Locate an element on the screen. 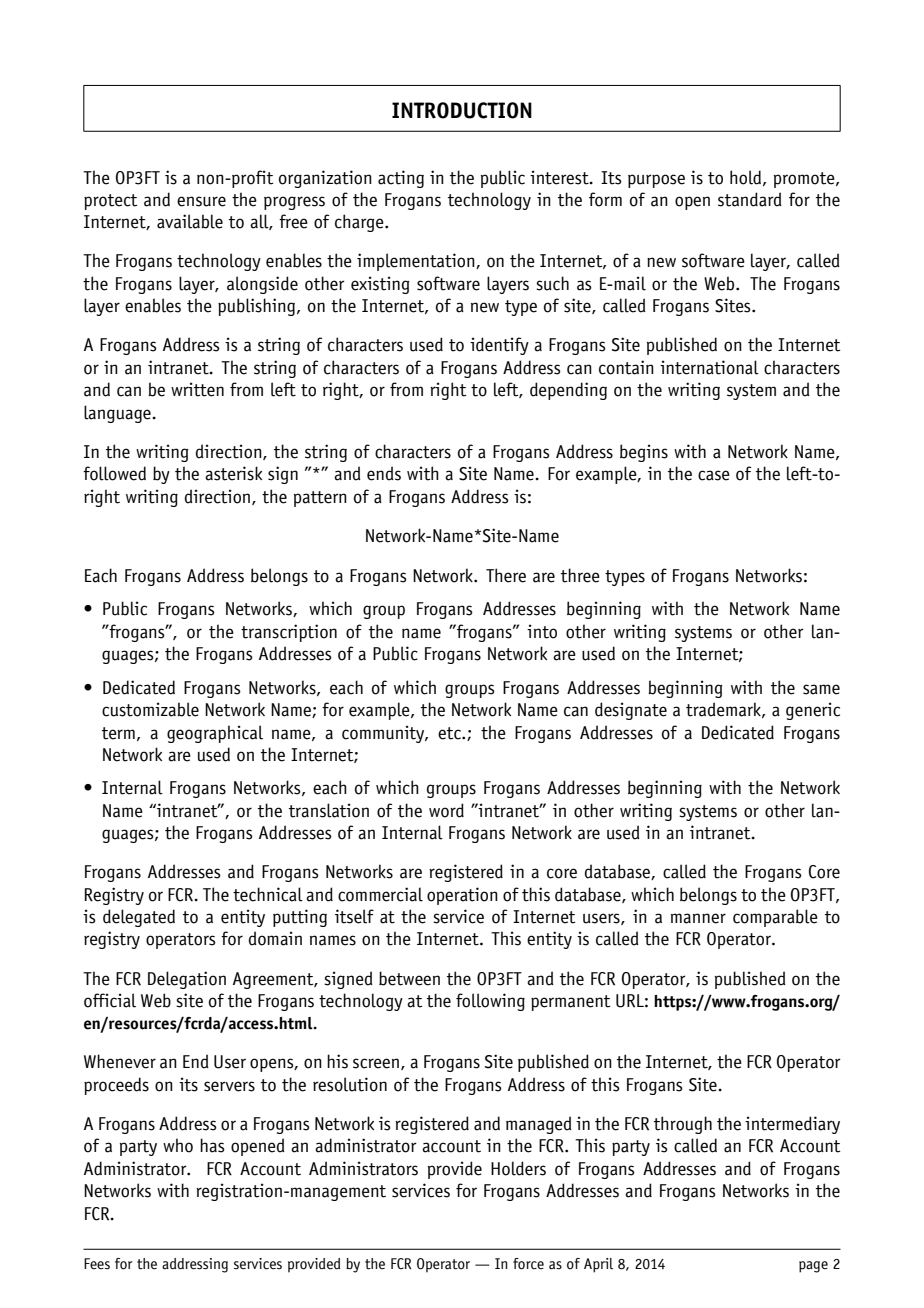  manner is located at coordinates (698, 918).
